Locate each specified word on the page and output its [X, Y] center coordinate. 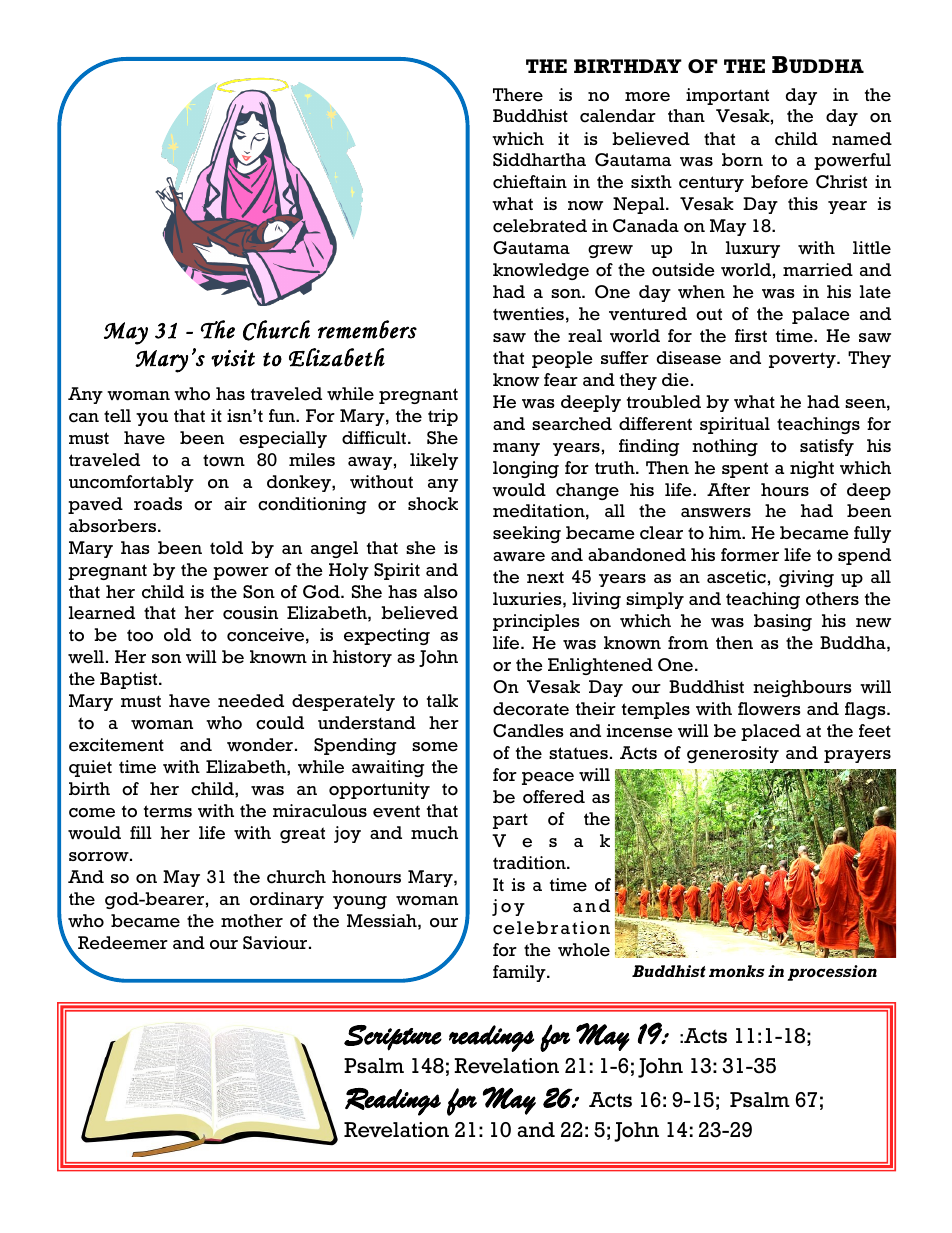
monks [737, 971]
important [727, 96]
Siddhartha [539, 159]
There [518, 95]
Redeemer [123, 943]
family [520, 973]
